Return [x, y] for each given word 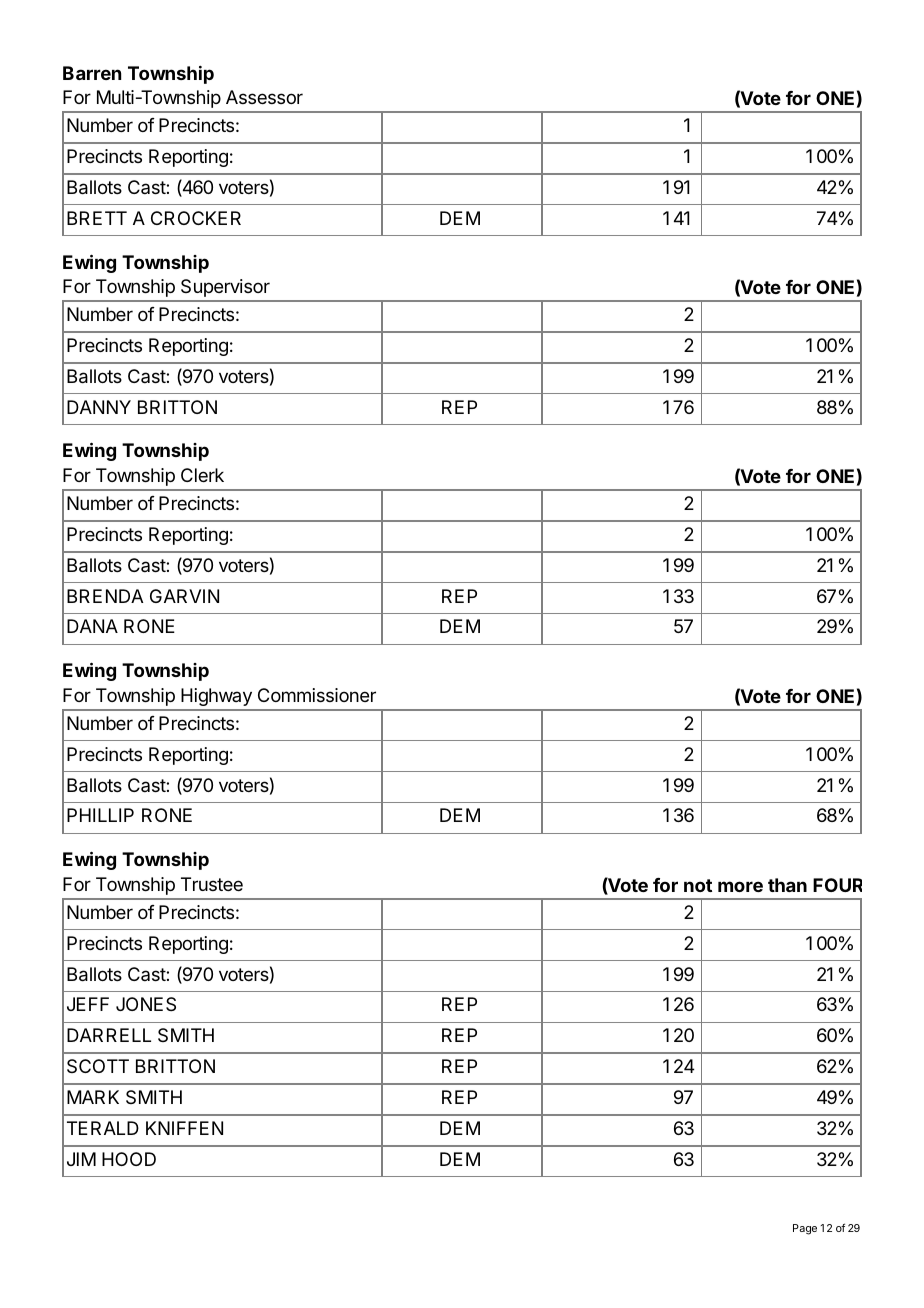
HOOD [129, 1159]
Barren [92, 73]
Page [805, 1229]
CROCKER [196, 218]
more [740, 886]
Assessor [264, 97]
